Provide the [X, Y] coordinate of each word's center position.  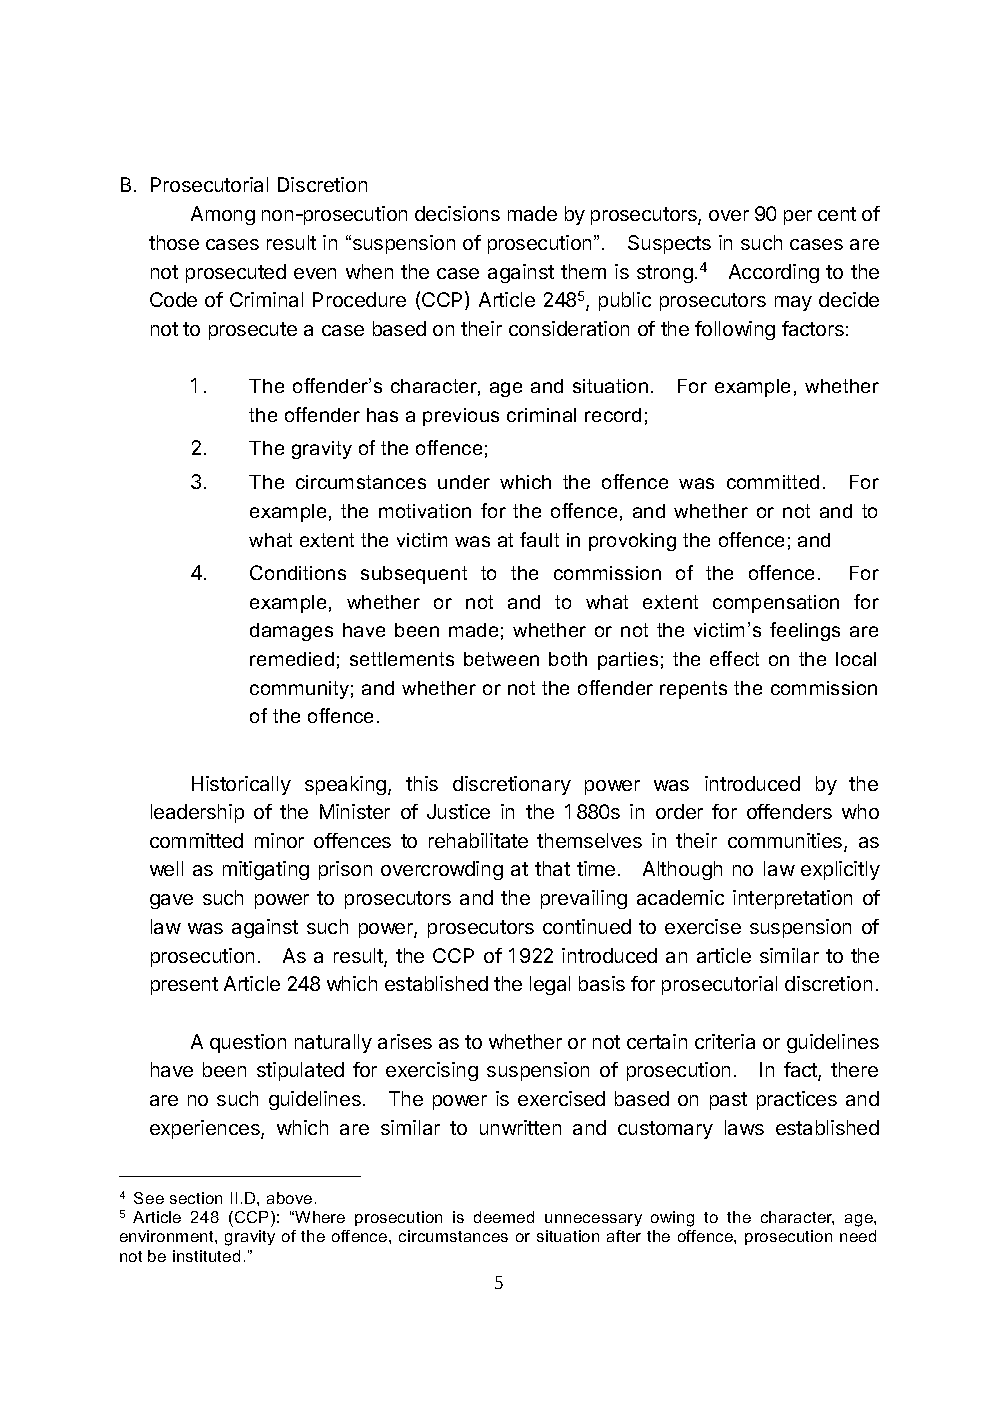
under [464, 482]
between [501, 659]
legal [550, 985]
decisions [457, 213]
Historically [241, 785]
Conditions [298, 572]
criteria [725, 1041]
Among [223, 215]
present [184, 986]
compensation [776, 604]
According [774, 273]
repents [693, 690]
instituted [206, 1256]
